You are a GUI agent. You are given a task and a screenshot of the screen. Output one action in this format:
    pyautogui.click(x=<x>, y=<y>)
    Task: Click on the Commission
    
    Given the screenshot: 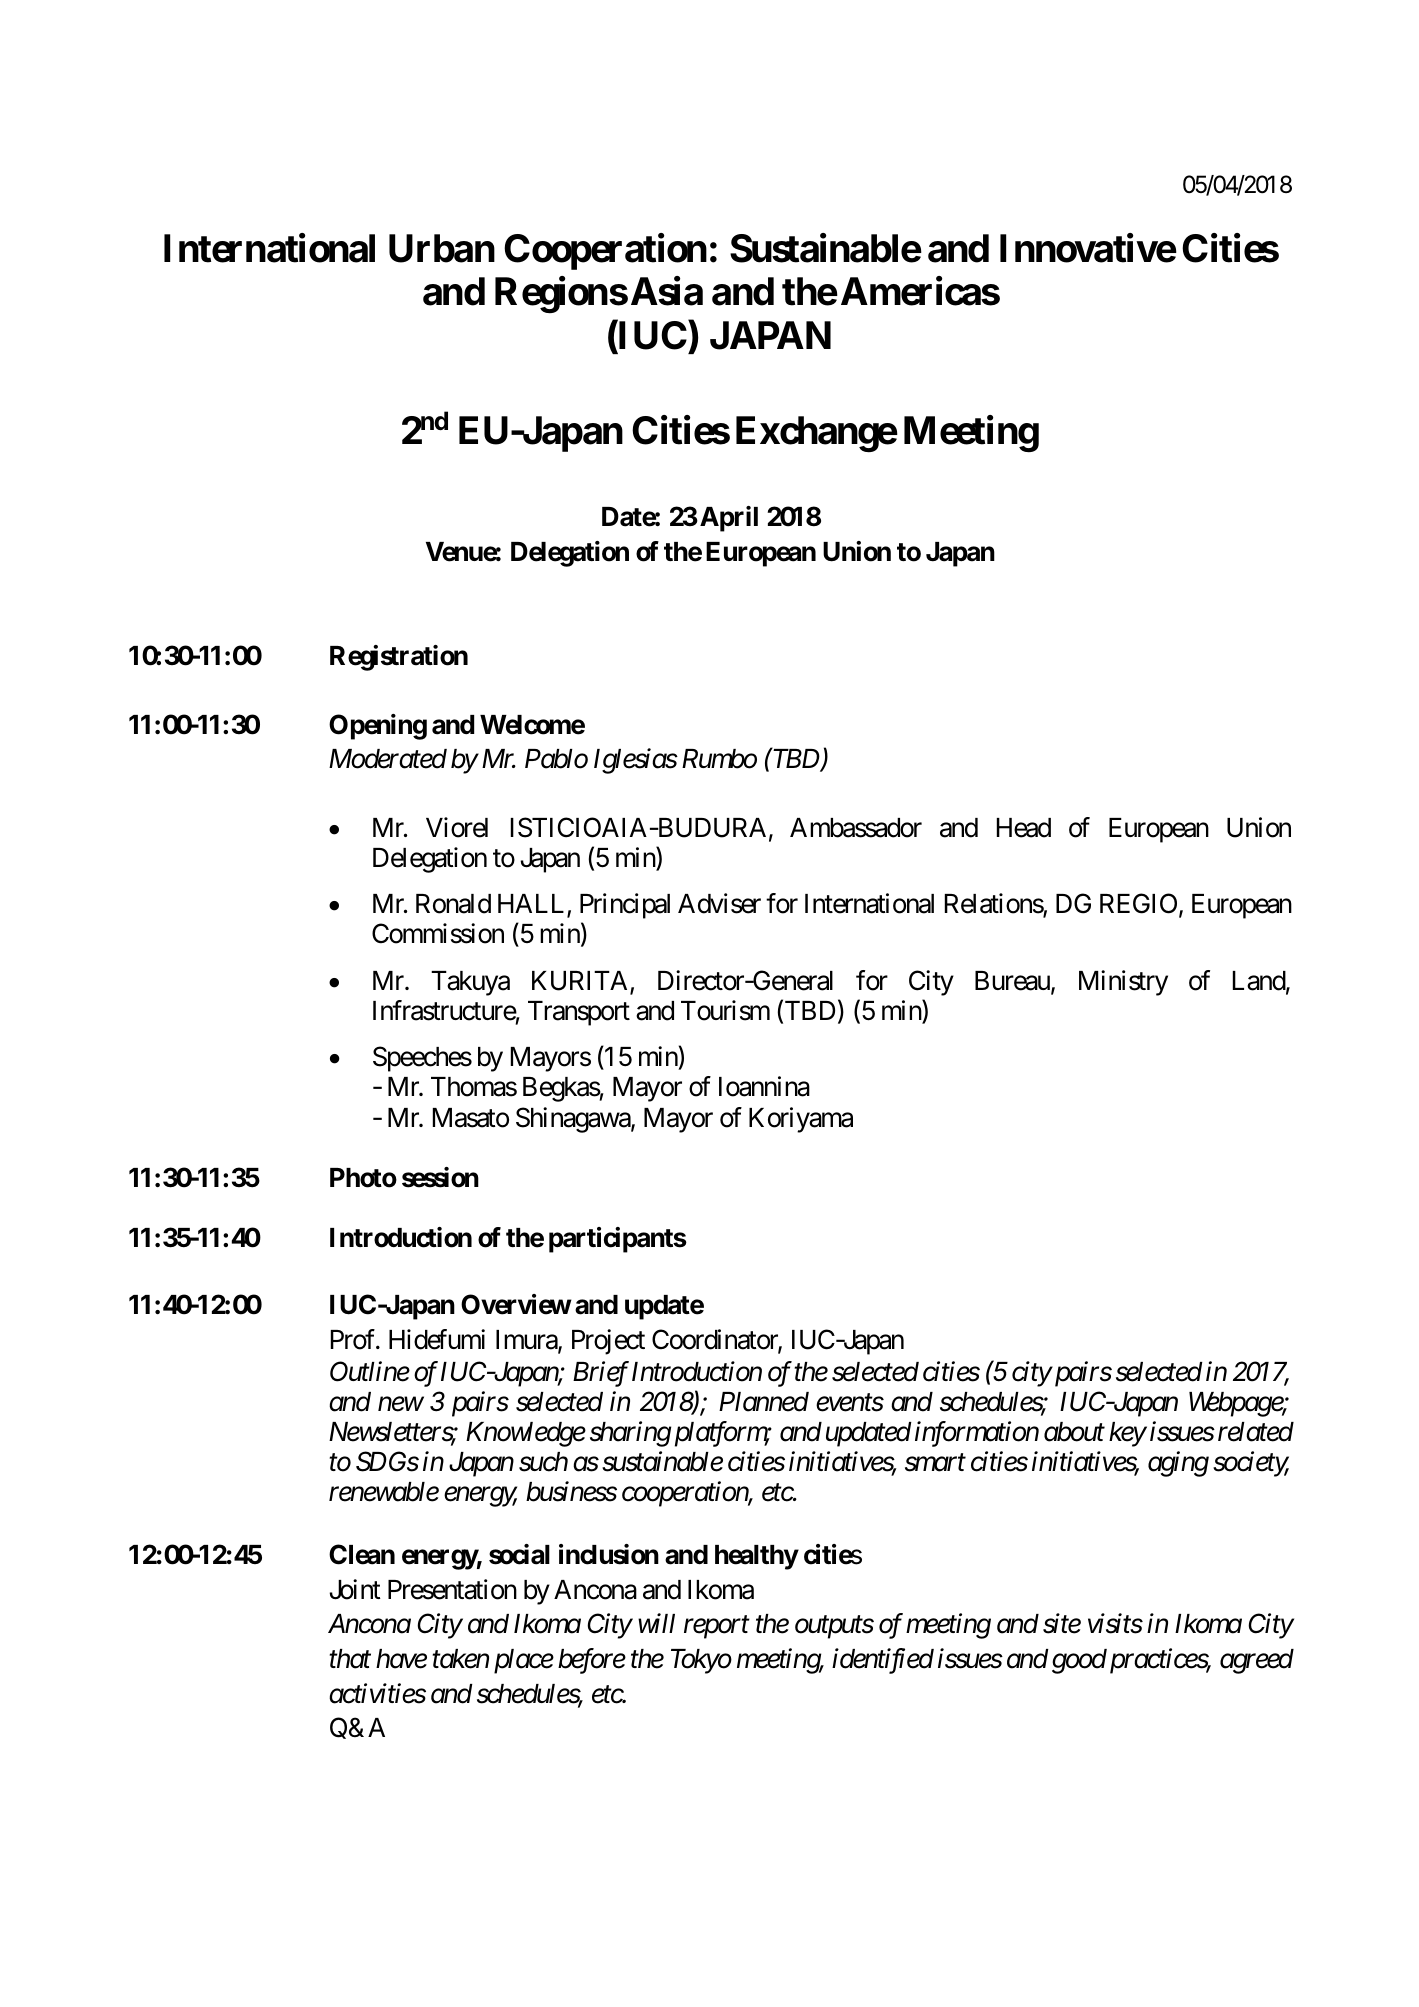 What is the action you would take?
    pyautogui.click(x=438, y=934)
